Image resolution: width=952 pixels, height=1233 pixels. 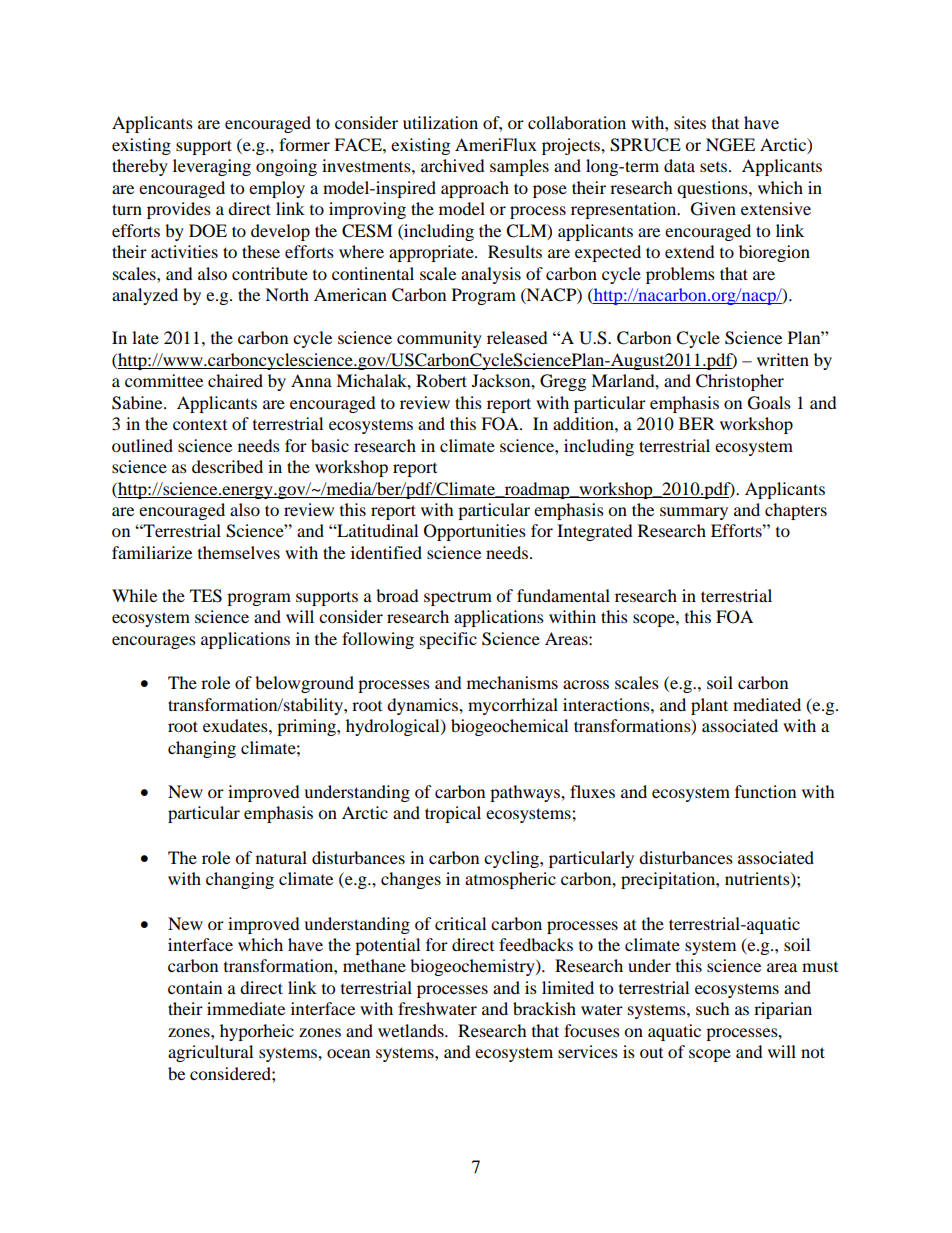 What do you see at coordinates (239, 552) in the document?
I see `themselves` at bounding box center [239, 552].
